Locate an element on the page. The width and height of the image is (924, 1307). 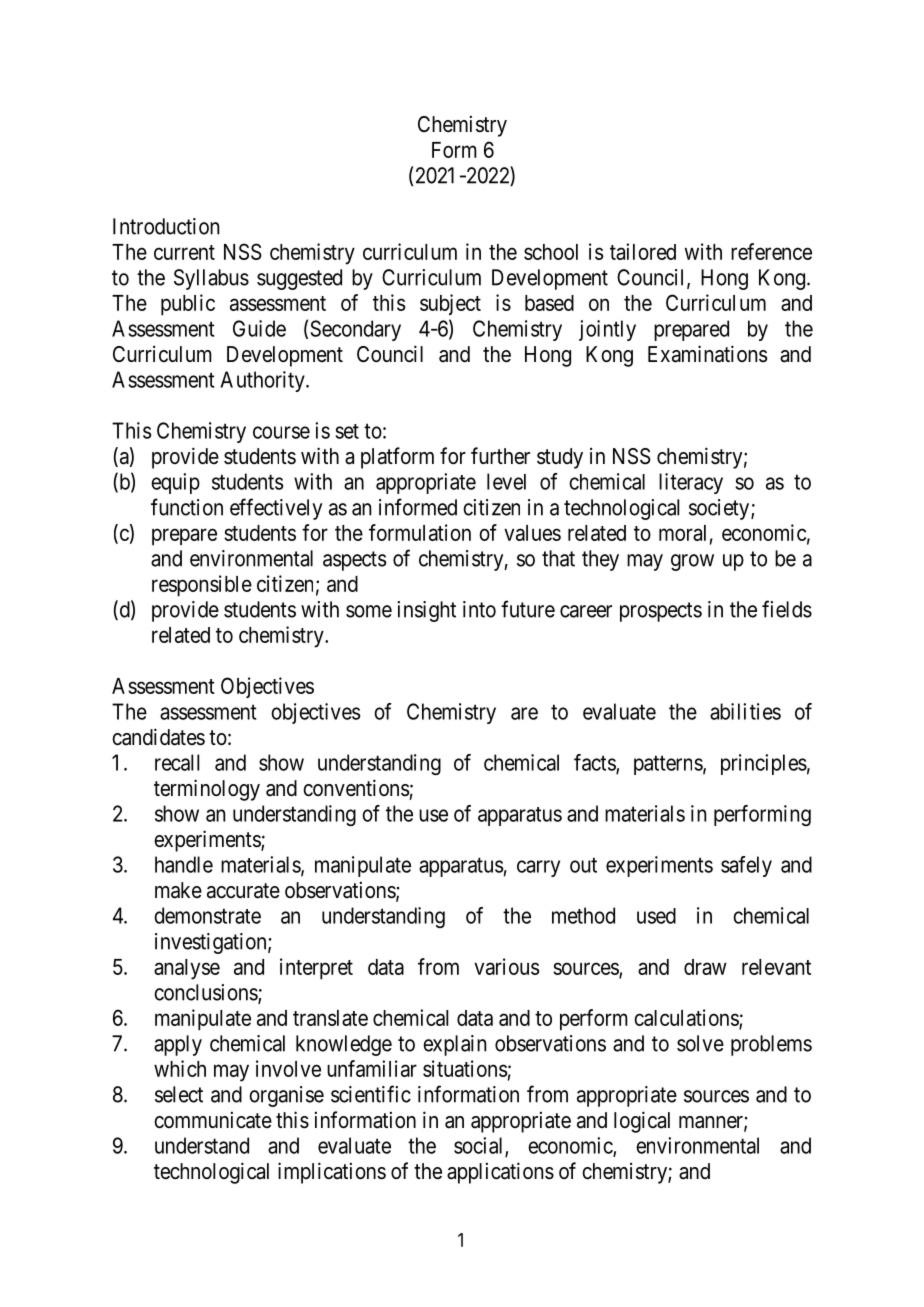
literacy is located at coordinates (691, 483).
